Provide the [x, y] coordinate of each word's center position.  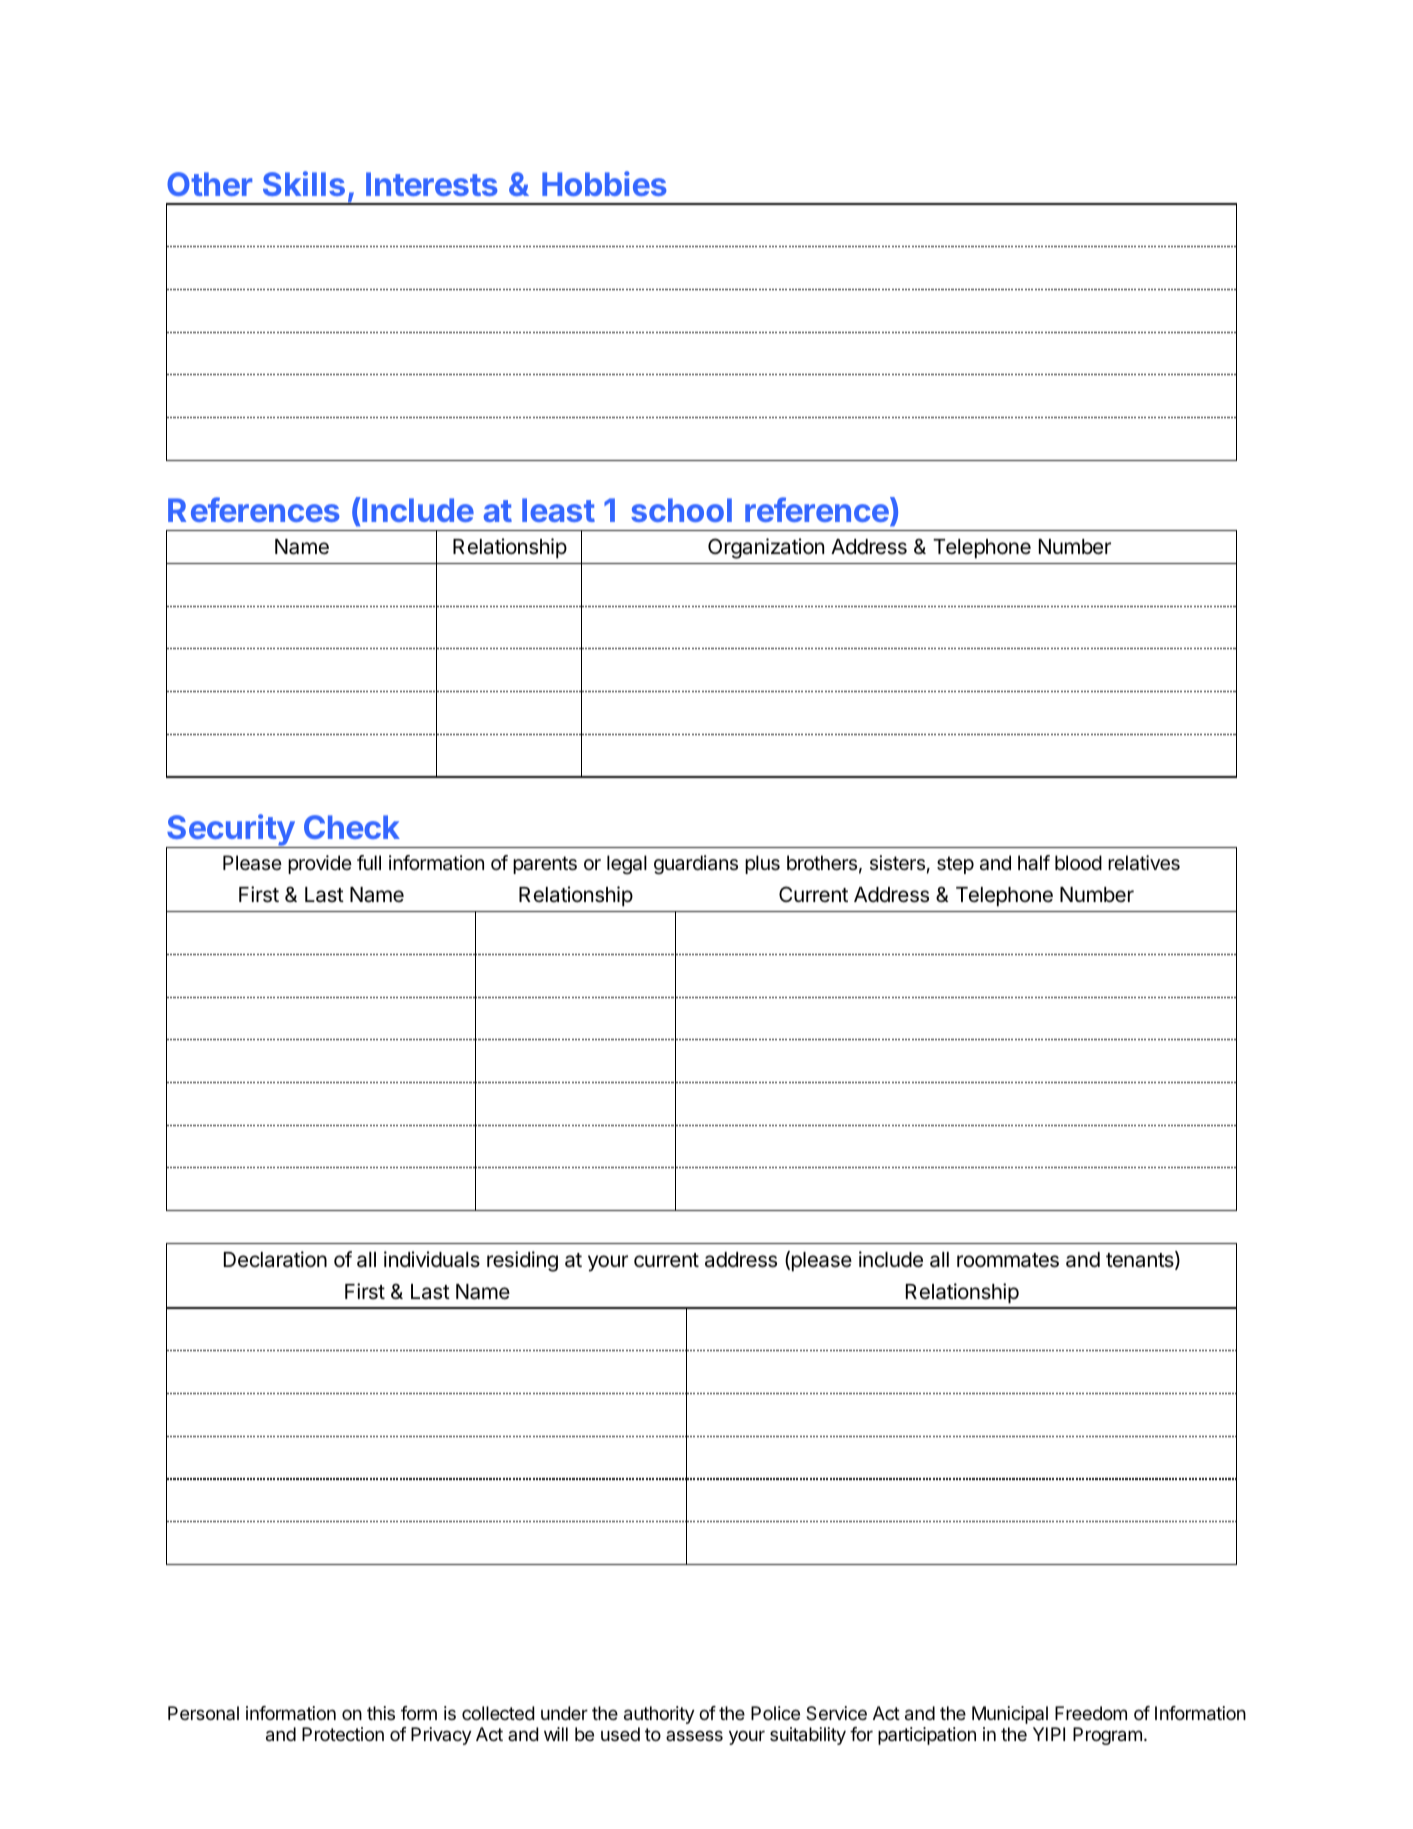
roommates [1008, 1260]
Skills [304, 183]
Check [352, 827]
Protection [343, 1734]
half [1034, 863]
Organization [766, 548]
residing [522, 1261]
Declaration [275, 1259]
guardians [696, 865]
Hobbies [604, 183]
